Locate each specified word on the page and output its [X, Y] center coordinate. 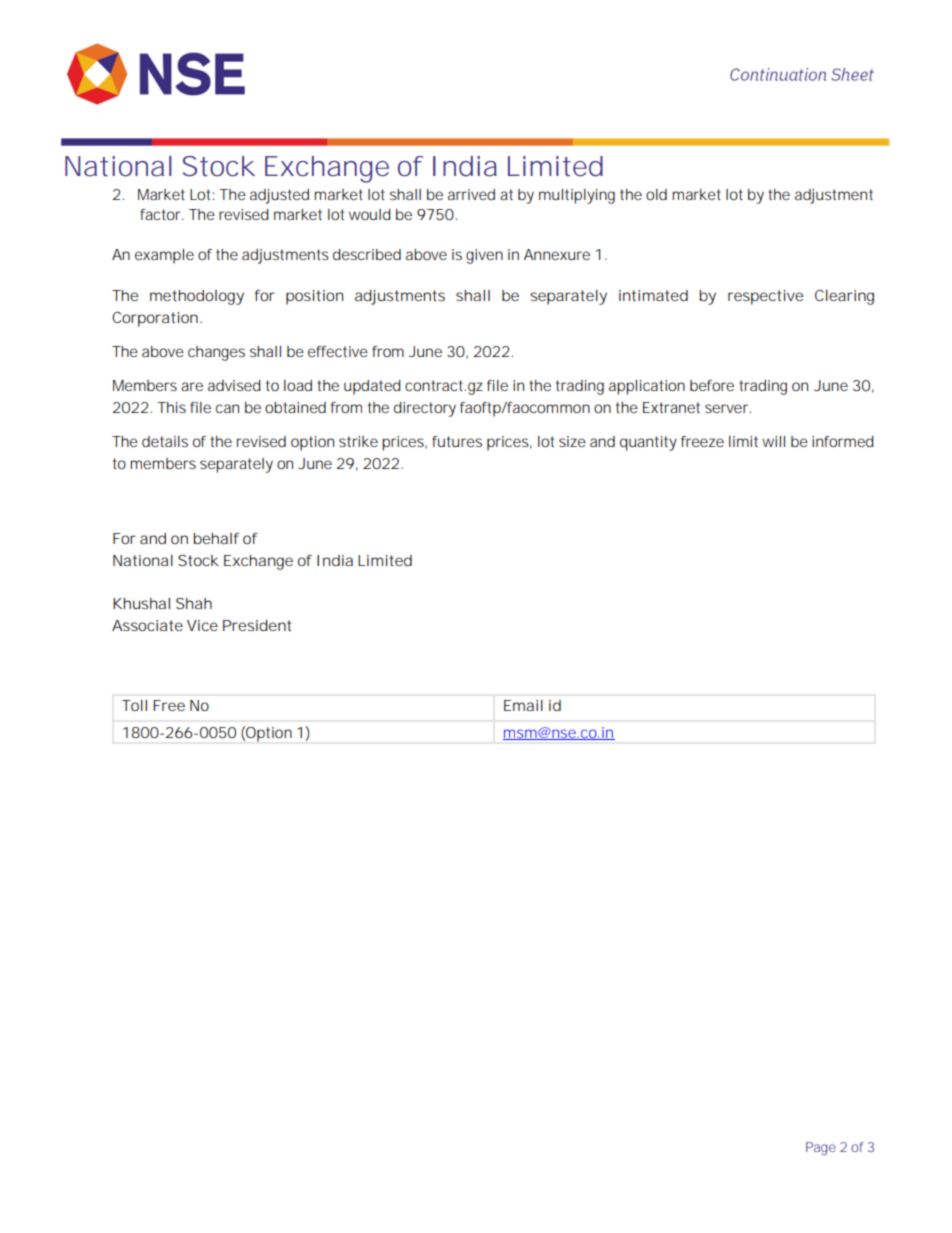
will [773, 441]
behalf [217, 538]
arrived [471, 194]
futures [457, 441]
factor [162, 214]
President [257, 625]
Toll [134, 705]
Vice [202, 625]
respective [765, 297]
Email [523, 705]
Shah [194, 603]
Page [821, 1149]
